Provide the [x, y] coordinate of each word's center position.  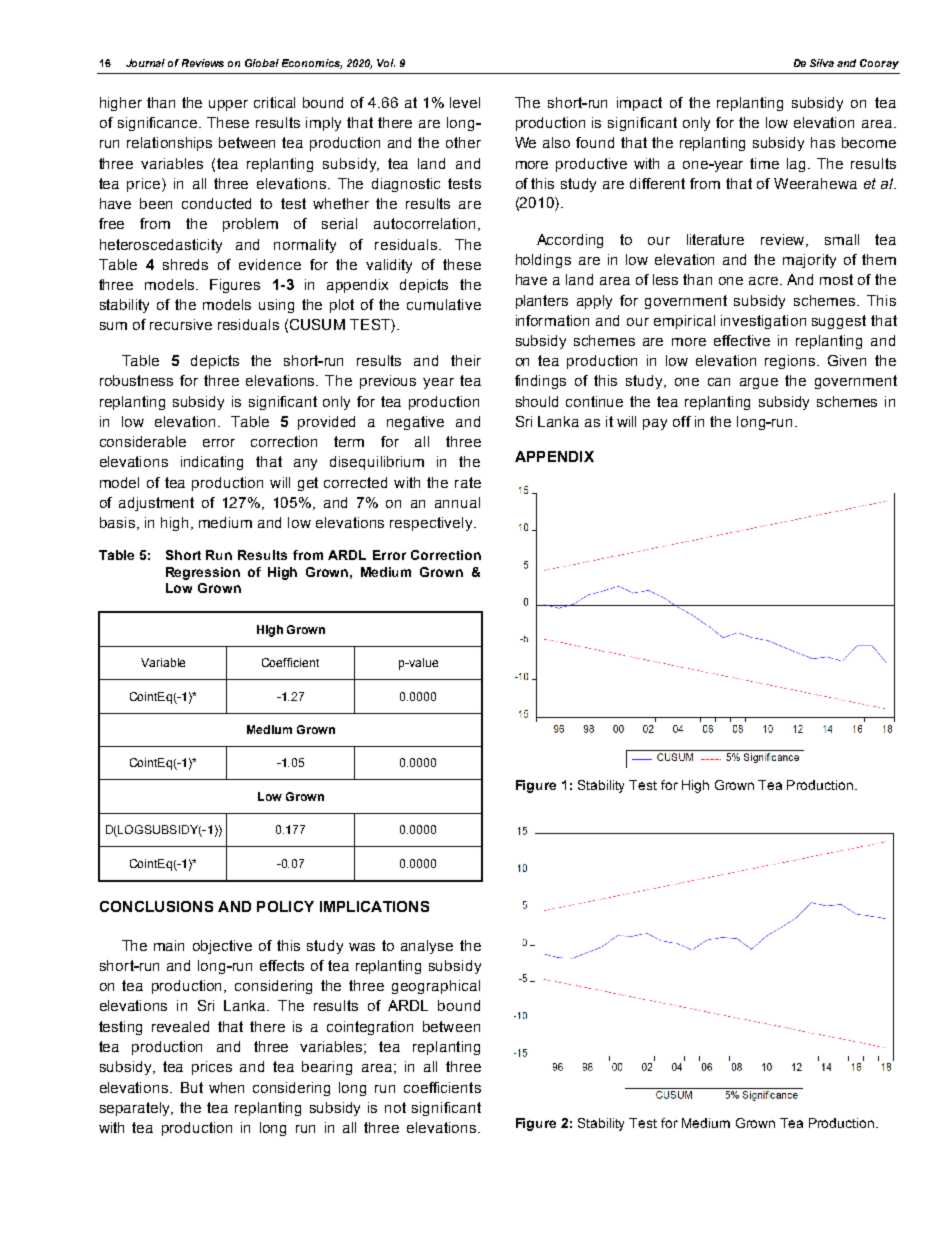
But [192, 1087]
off [682, 421]
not [395, 1107]
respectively [432, 524]
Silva [822, 63]
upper [228, 105]
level [465, 102]
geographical [436, 987]
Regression [203, 573]
